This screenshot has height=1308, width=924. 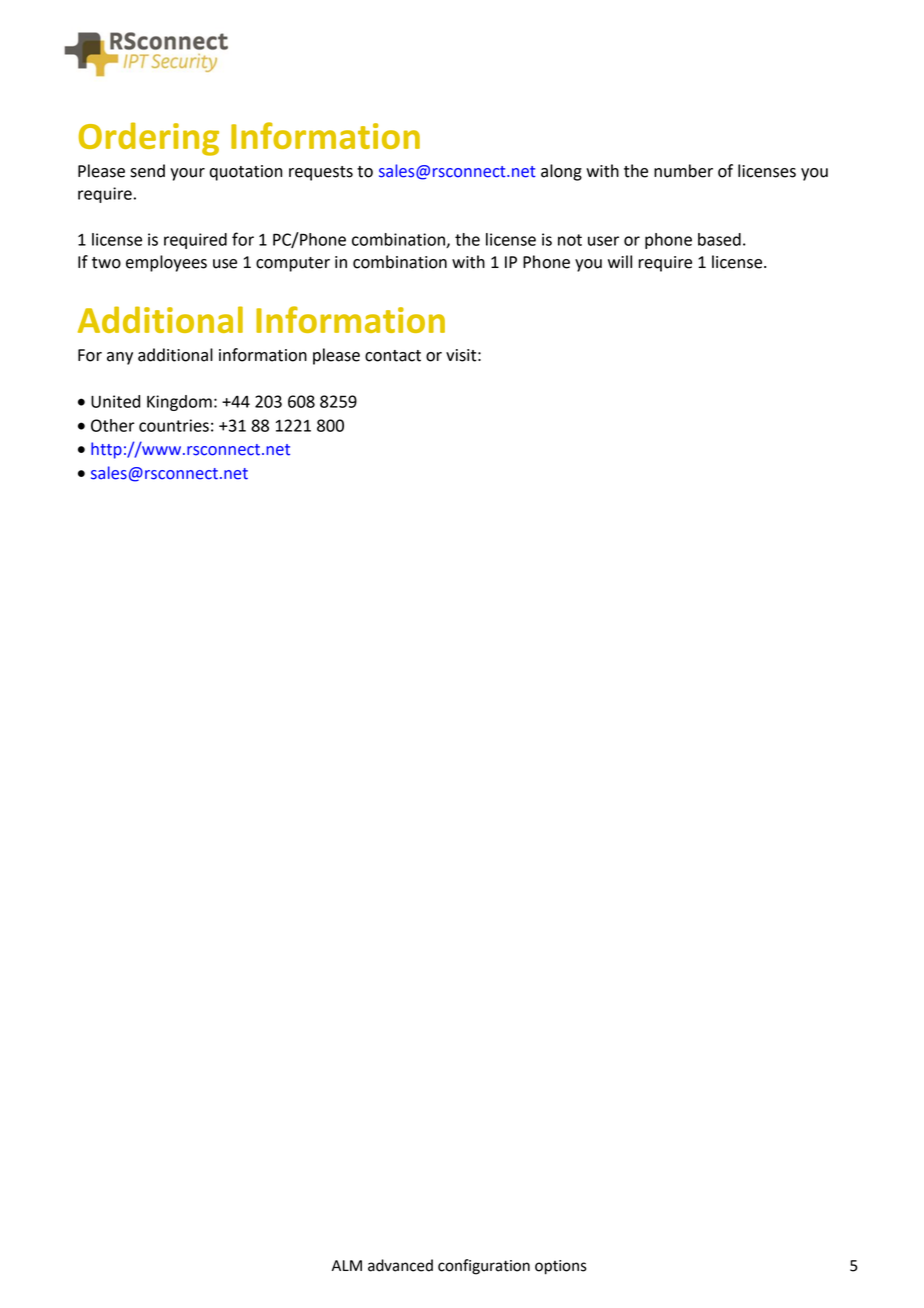 What do you see at coordinates (293, 264) in the screenshot?
I see `computer` at bounding box center [293, 264].
